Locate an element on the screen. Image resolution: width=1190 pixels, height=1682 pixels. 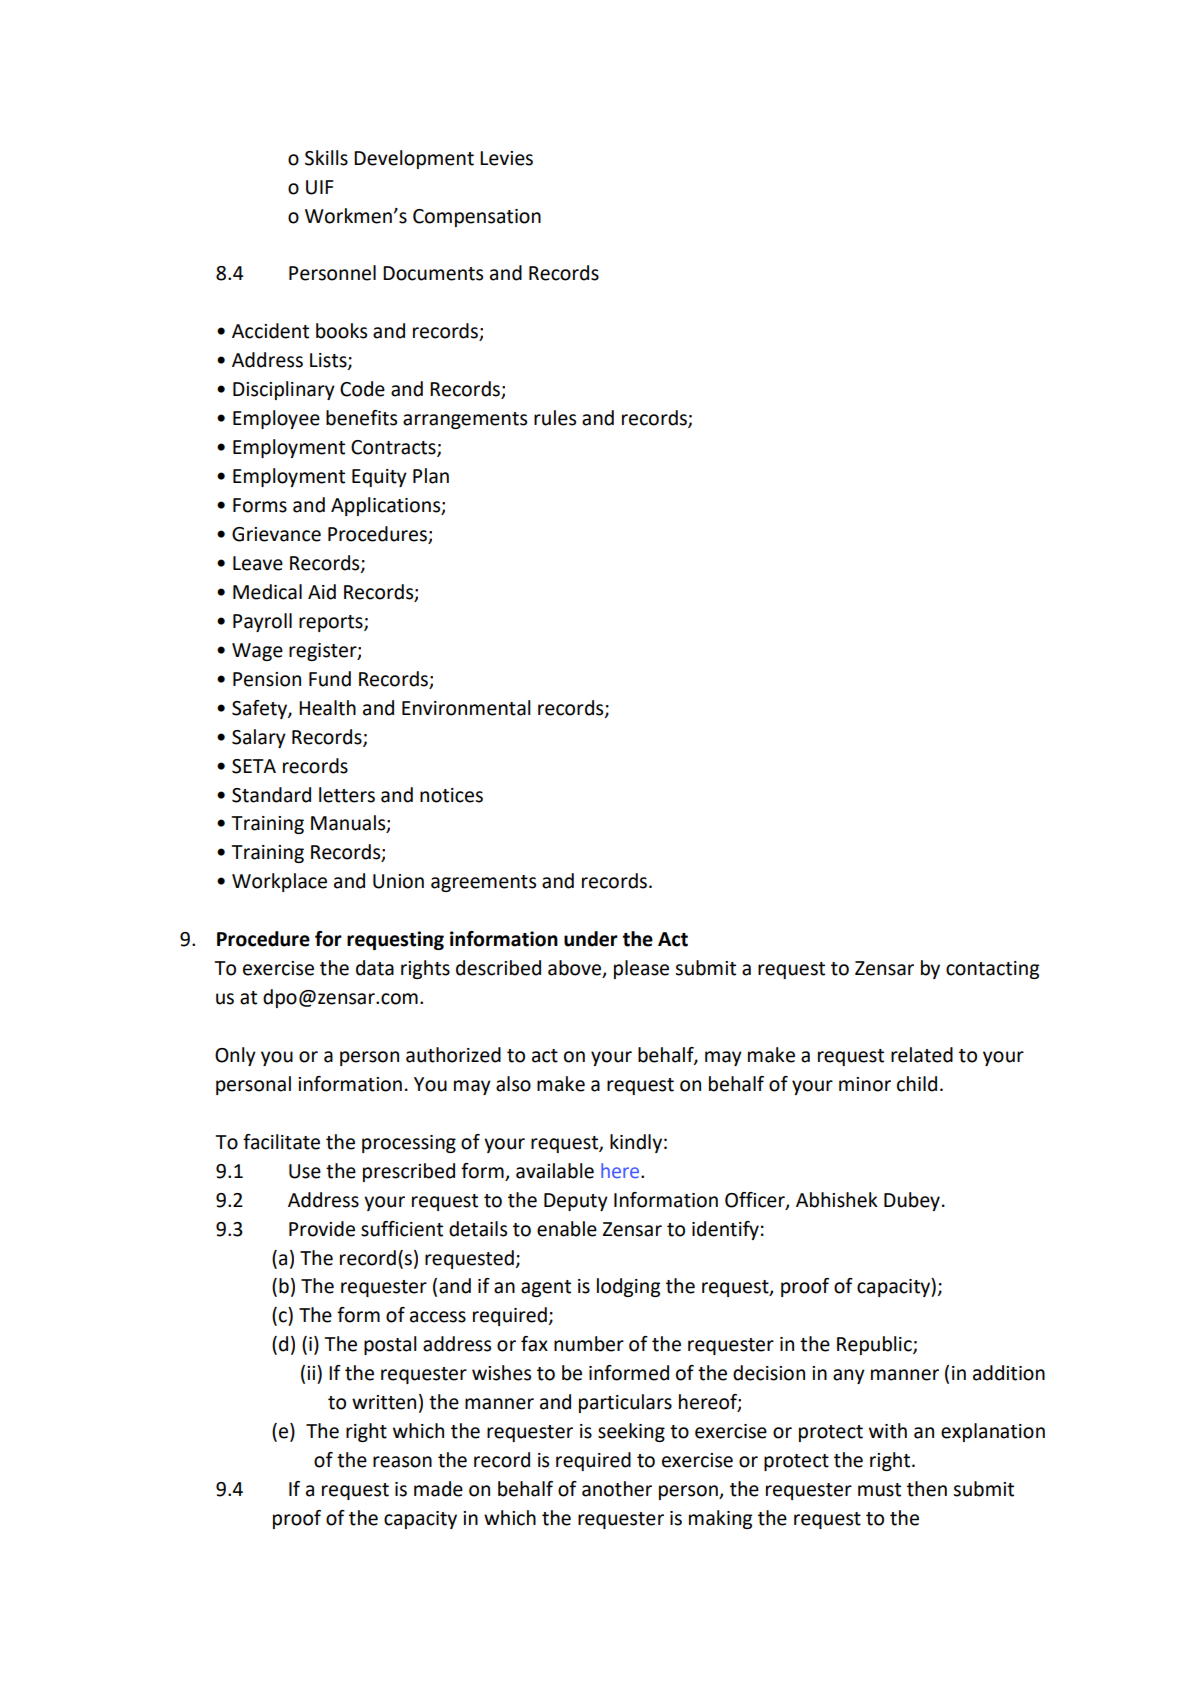
rules is located at coordinates (555, 418).
